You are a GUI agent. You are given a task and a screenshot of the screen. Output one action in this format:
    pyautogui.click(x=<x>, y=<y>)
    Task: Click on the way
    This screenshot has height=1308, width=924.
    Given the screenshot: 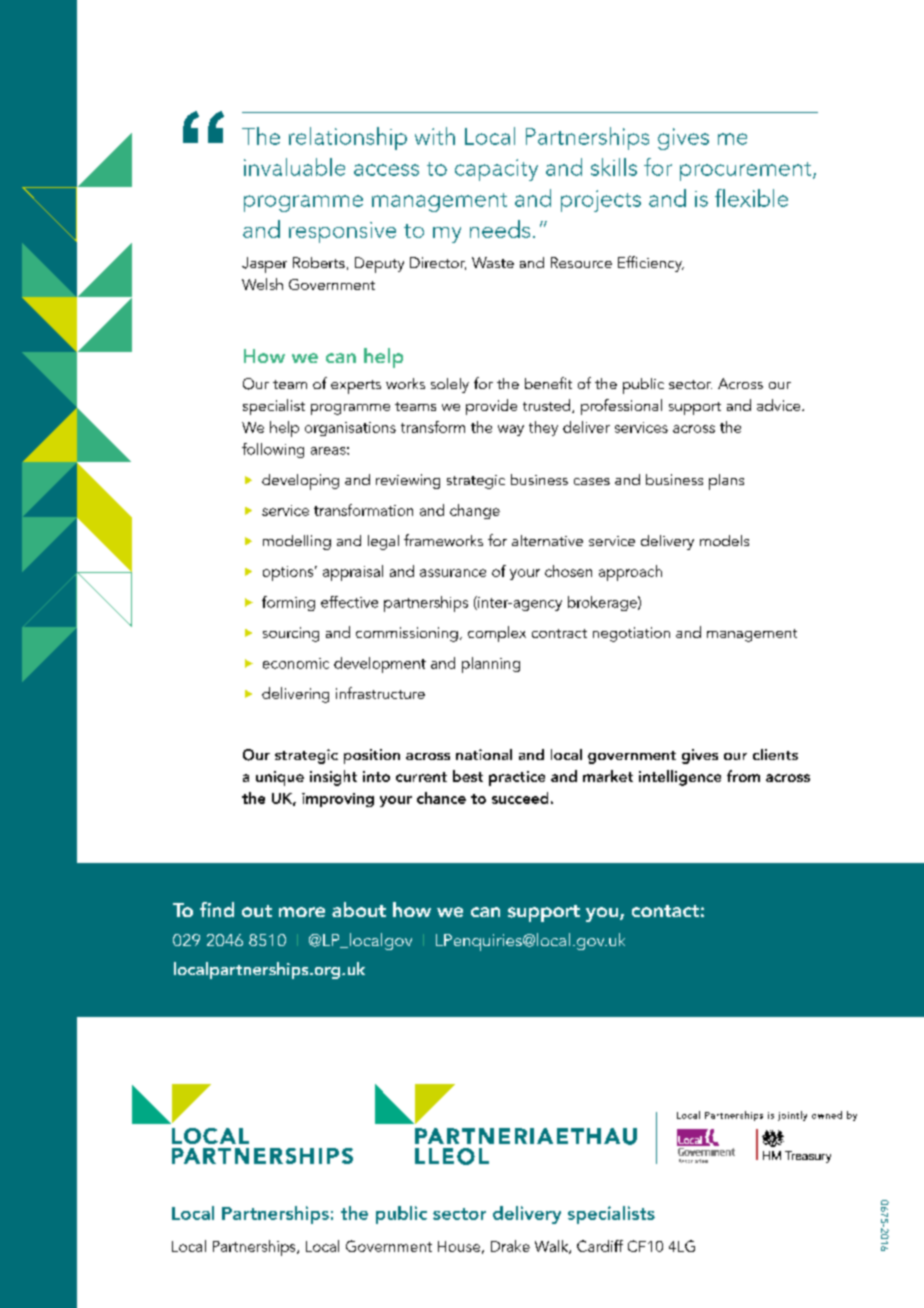 What is the action you would take?
    pyautogui.click(x=511, y=430)
